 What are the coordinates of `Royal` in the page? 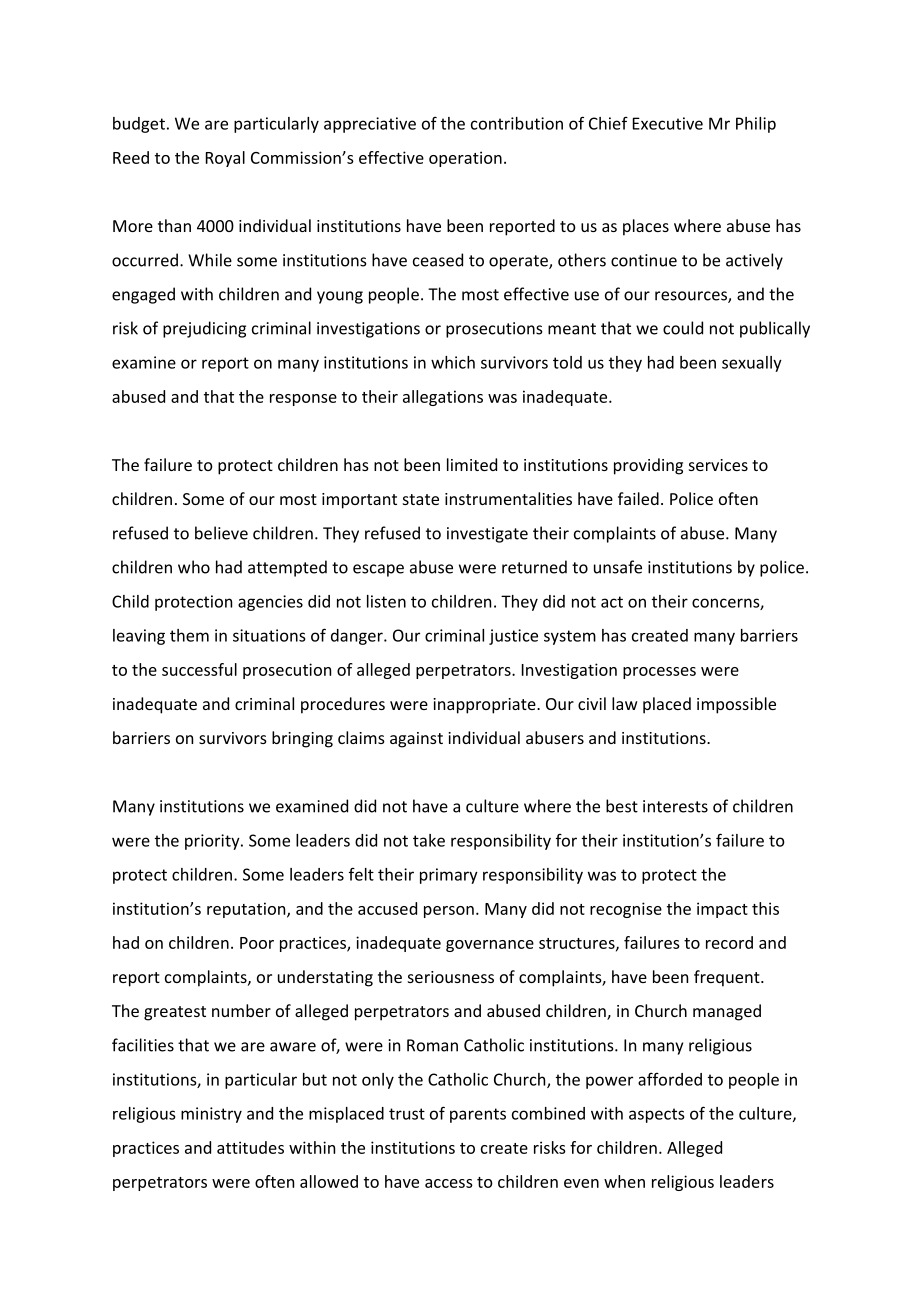 It's located at (225, 159).
